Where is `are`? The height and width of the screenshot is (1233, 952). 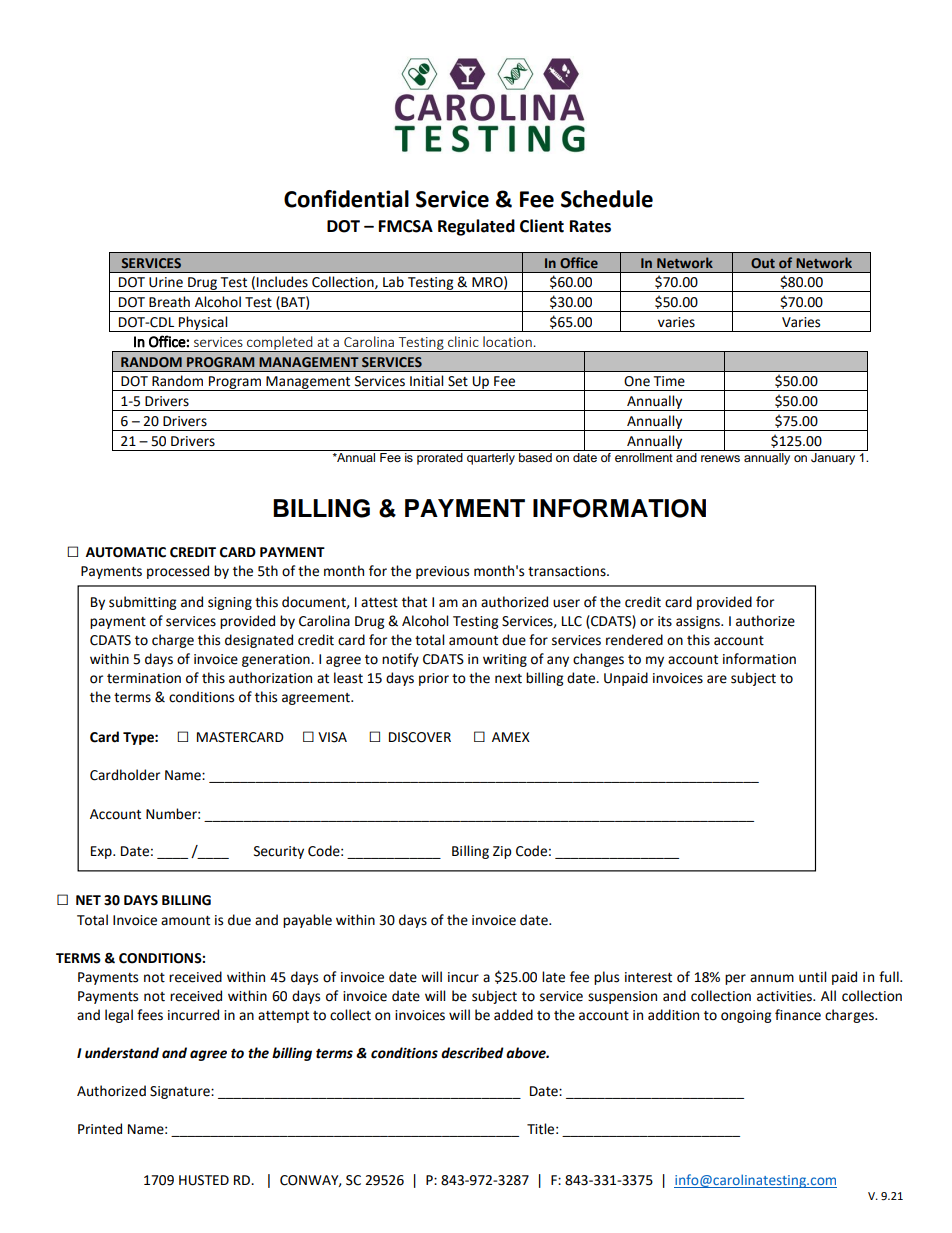 are is located at coordinates (717, 679).
